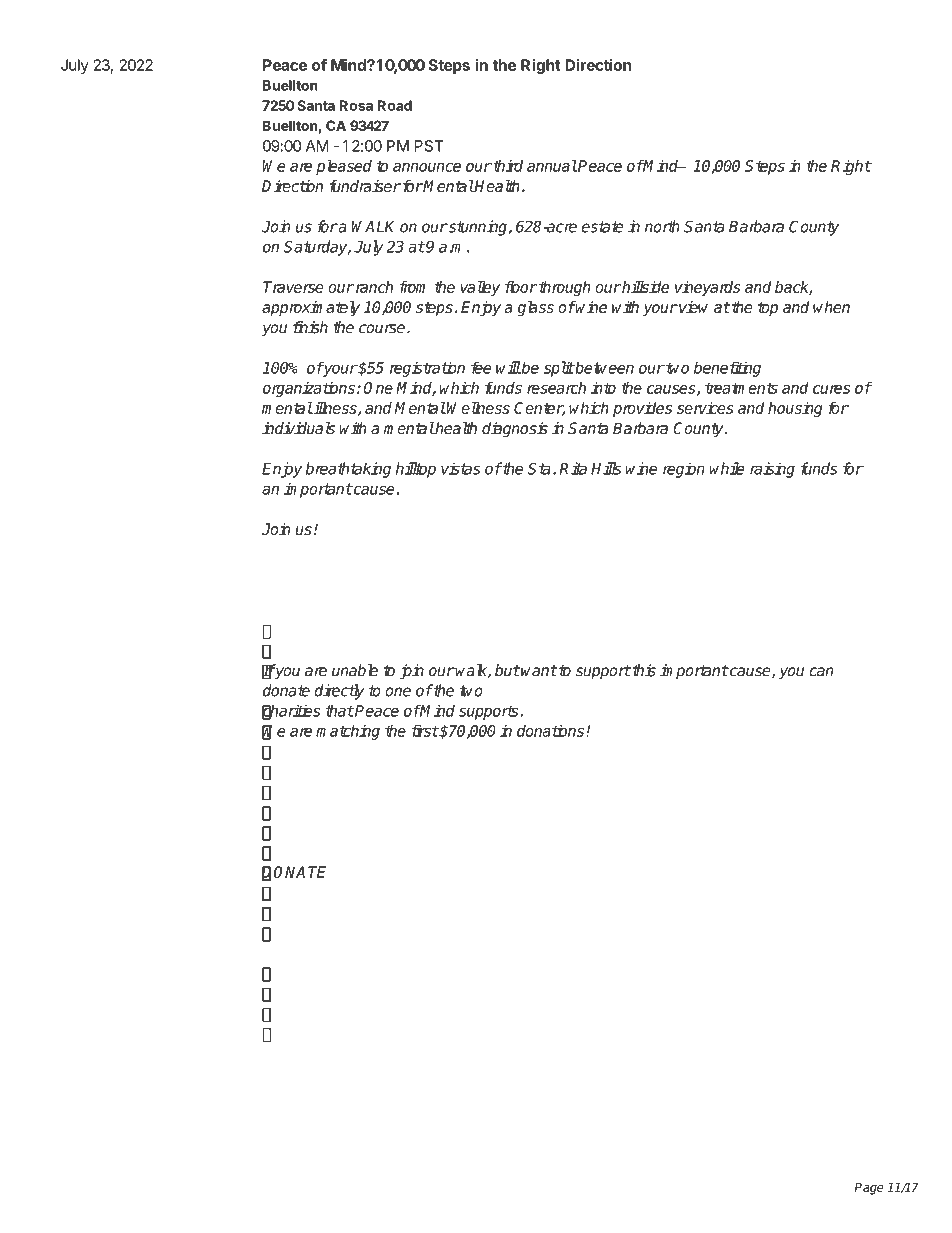  What do you see at coordinates (795, 409) in the screenshot?
I see `housing` at bounding box center [795, 409].
